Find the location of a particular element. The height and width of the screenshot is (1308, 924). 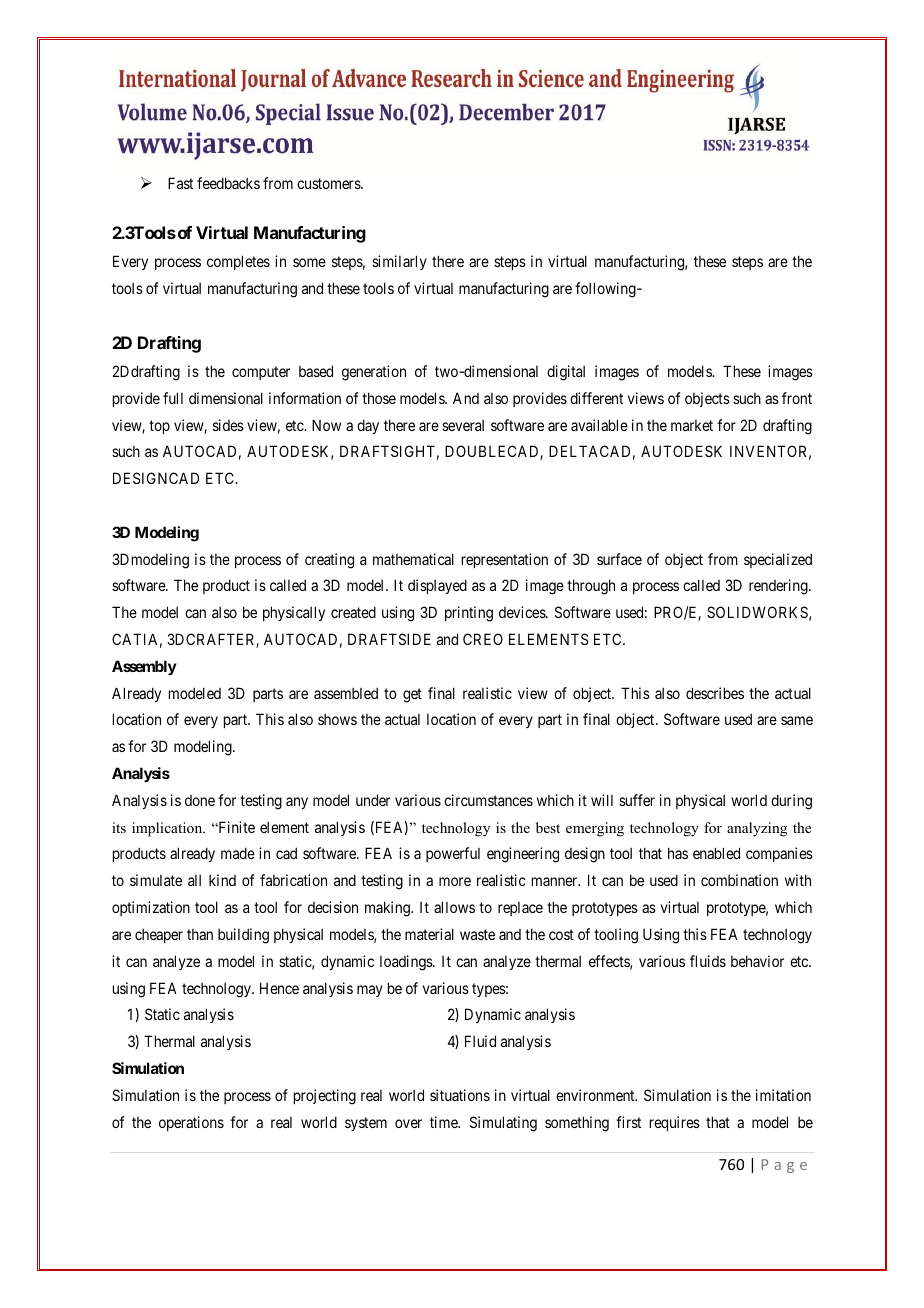

operations is located at coordinates (191, 1123).
